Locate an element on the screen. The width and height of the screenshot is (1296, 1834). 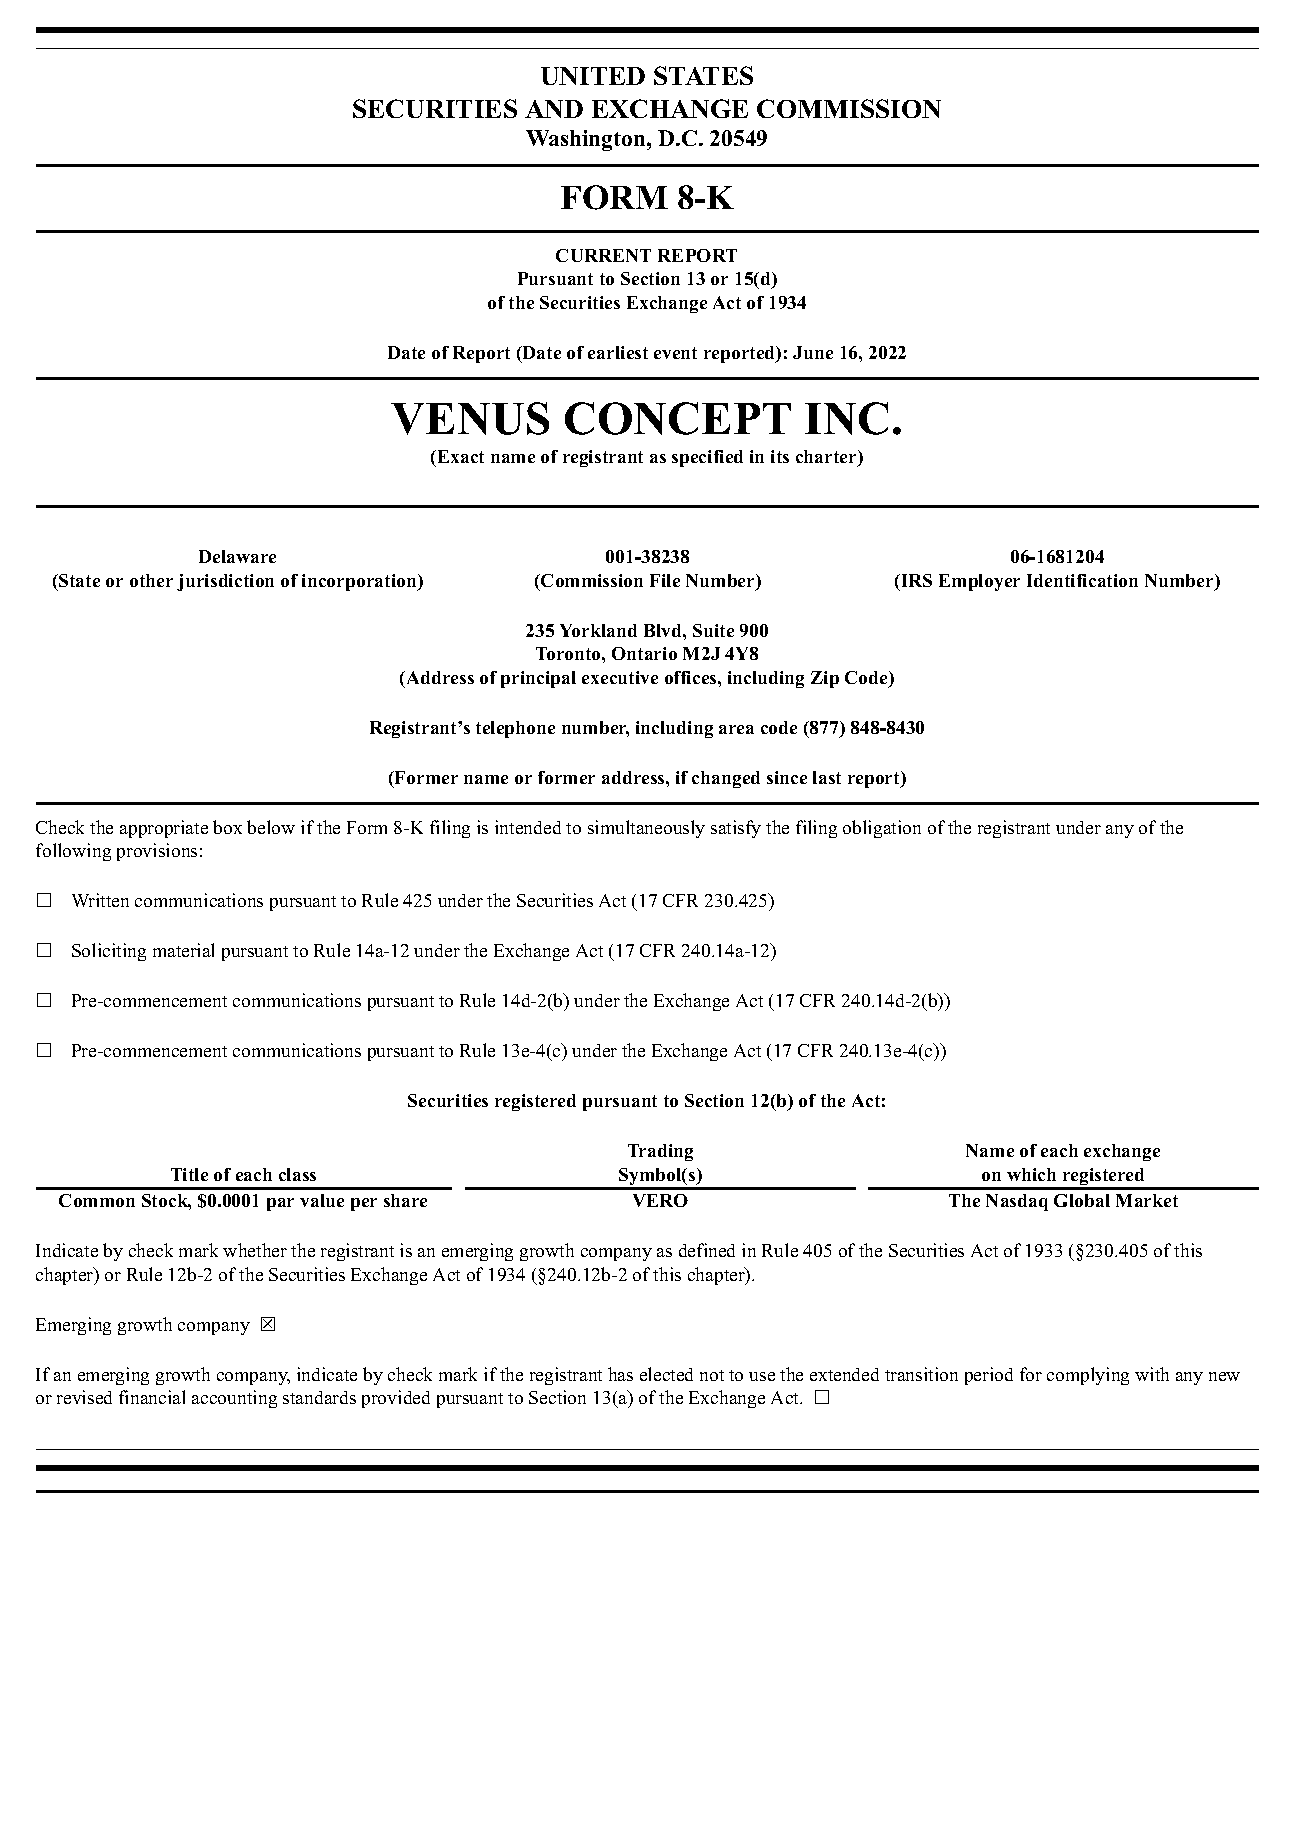
accounting is located at coordinates (234, 1399).
